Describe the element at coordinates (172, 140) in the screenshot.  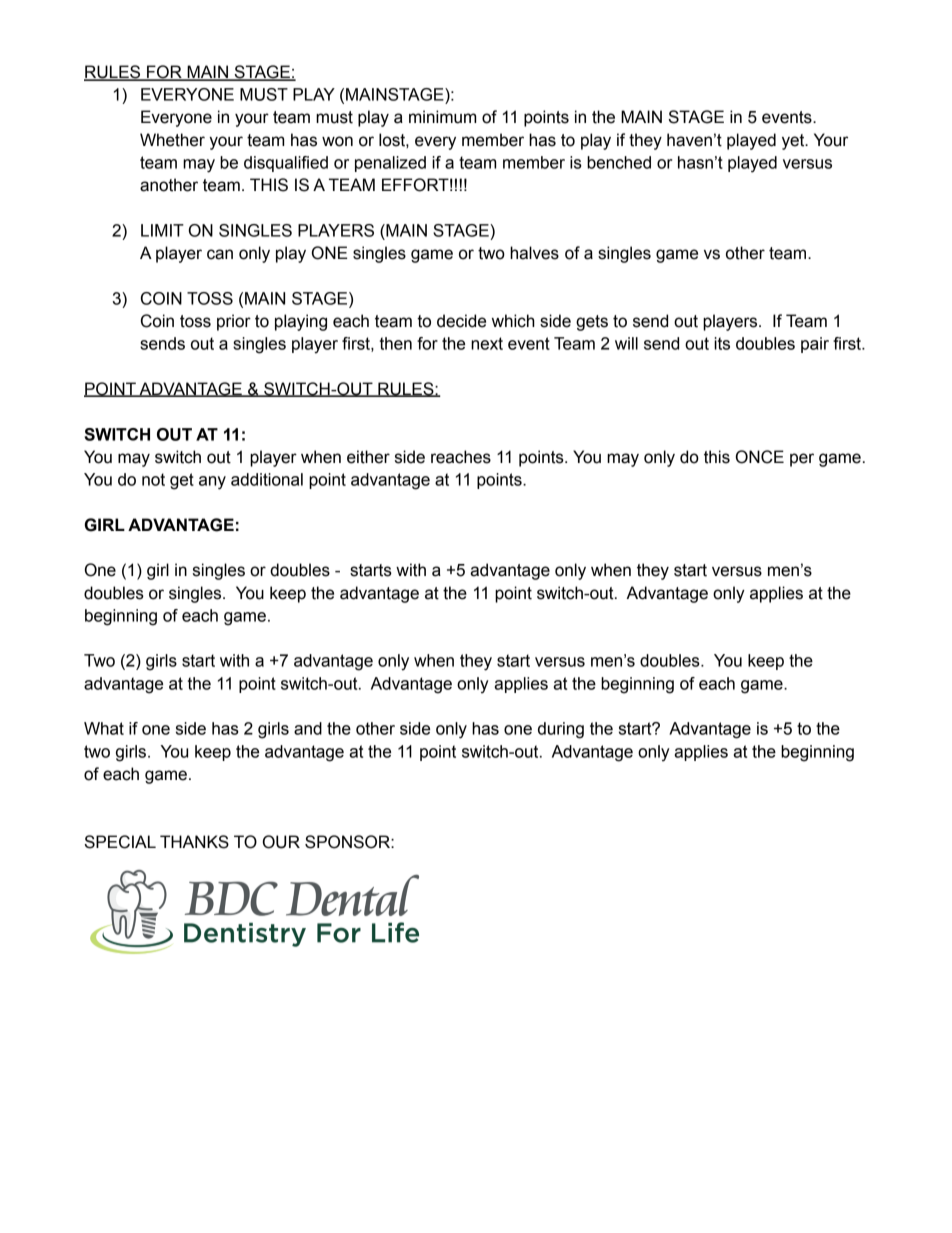
I see `Whether` at that location.
